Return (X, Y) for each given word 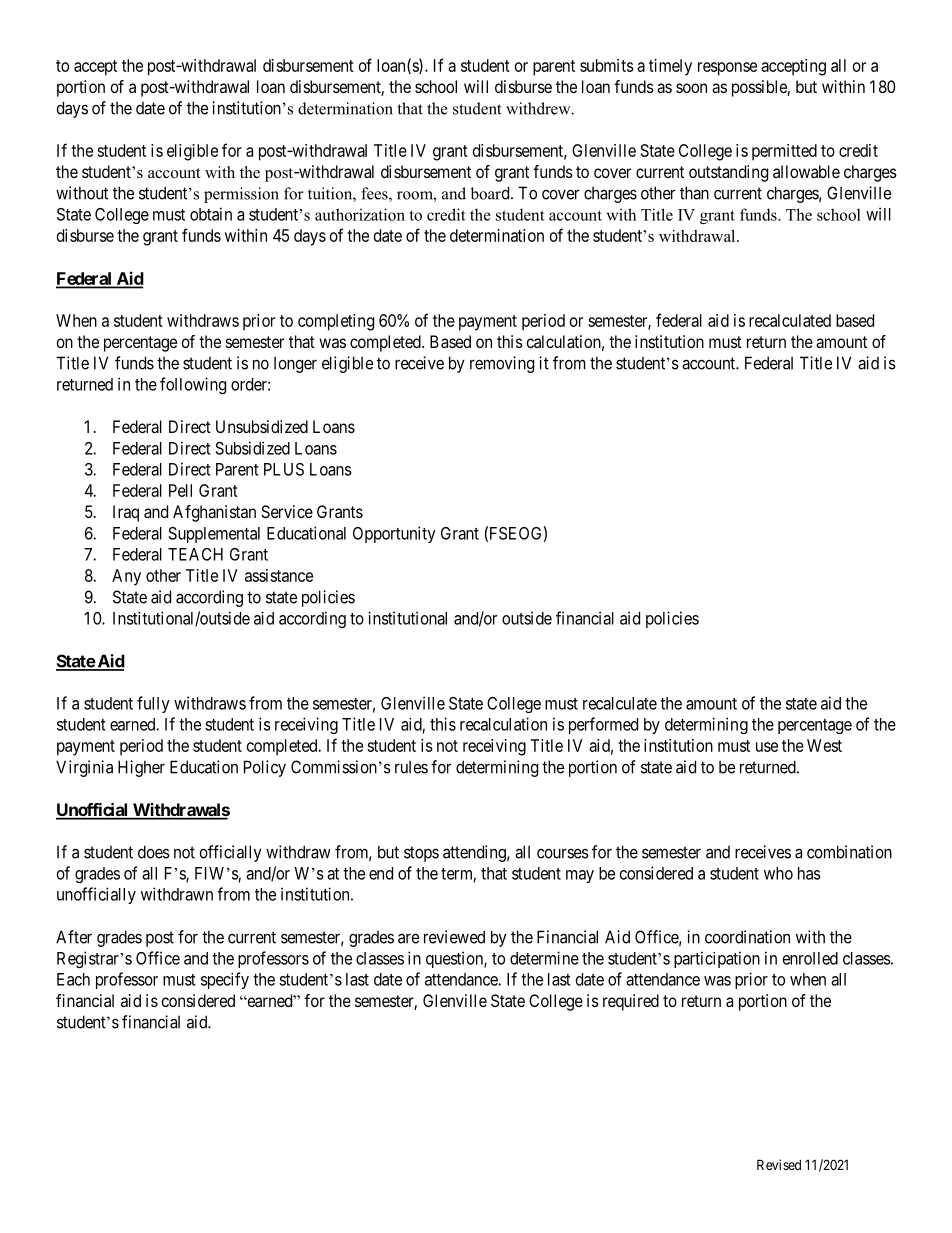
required (631, 1002)
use (767, 747)
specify (225, 980)
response (727, 69)
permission (241, 195)
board (491, 193)
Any (126, 577)
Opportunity (394, 534)
